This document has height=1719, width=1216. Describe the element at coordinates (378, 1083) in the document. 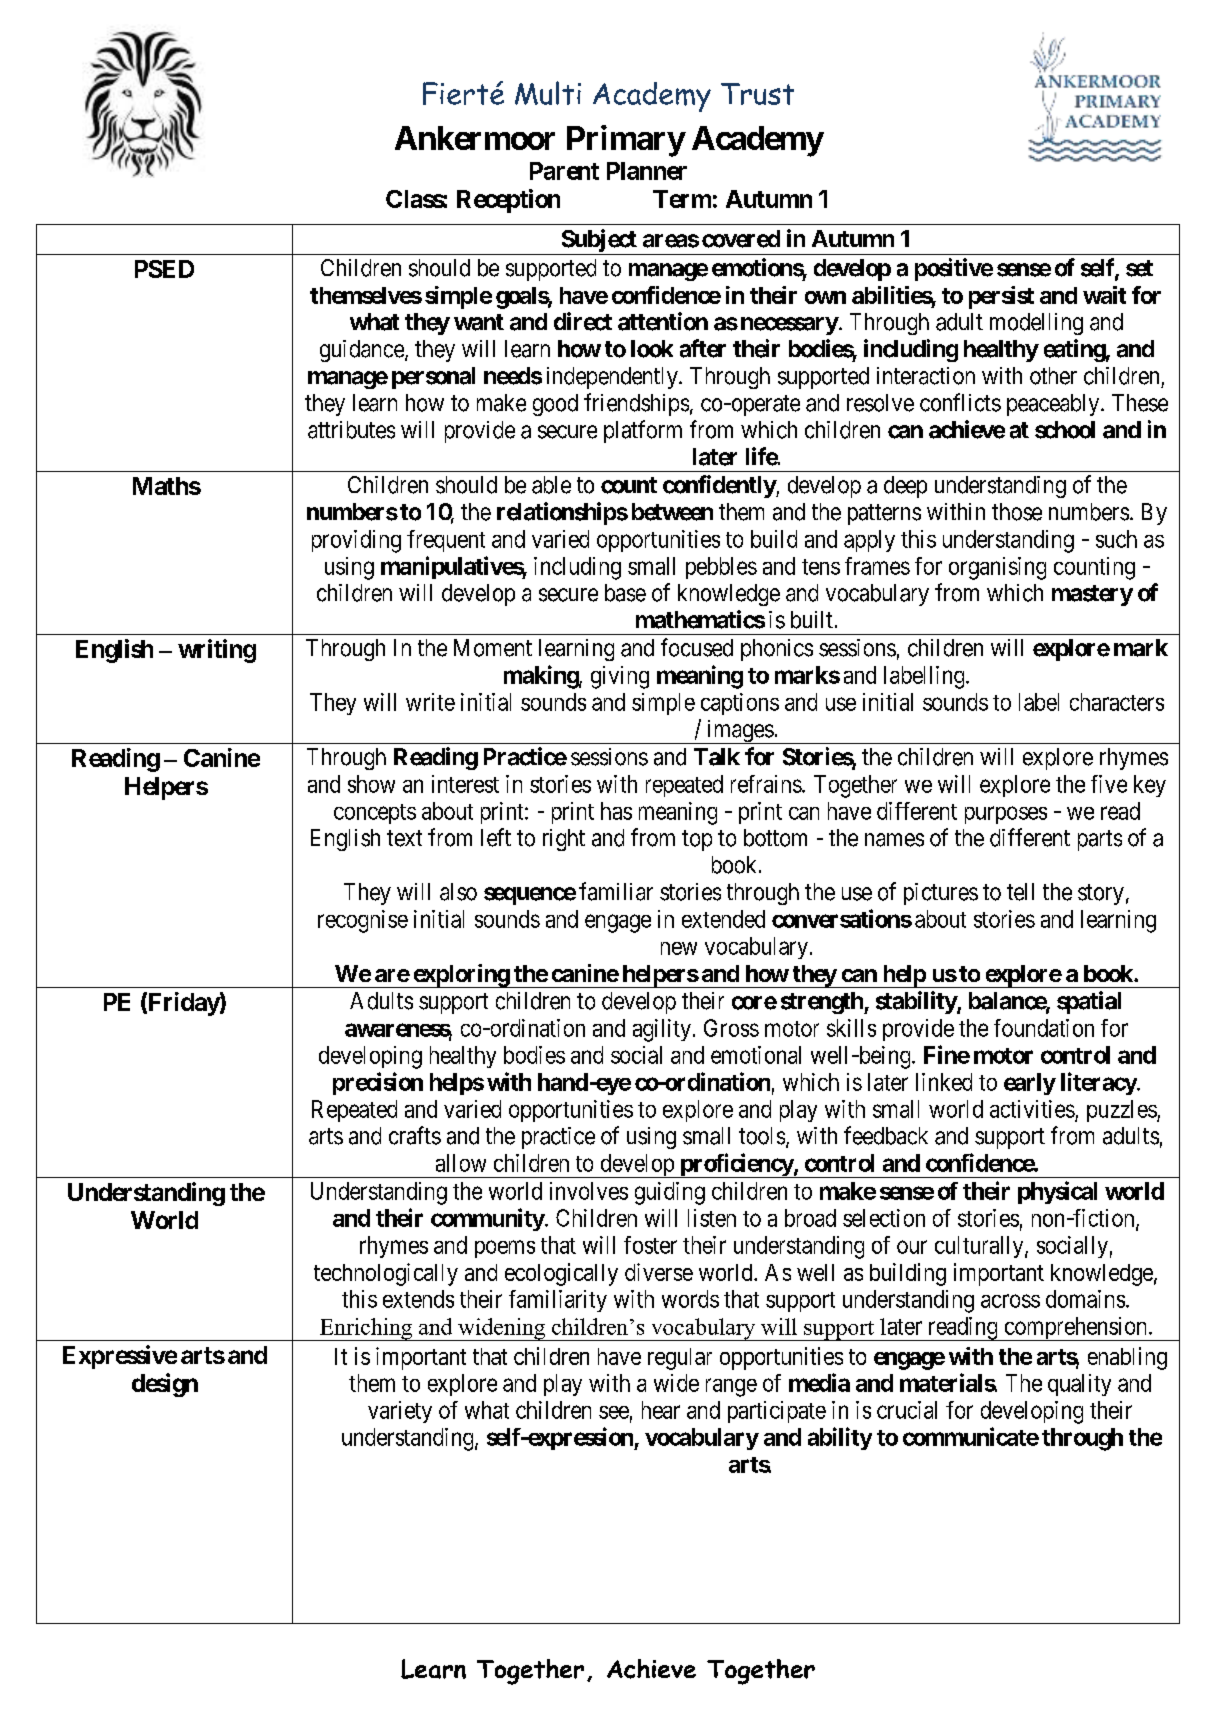

I see `precision` at that location.
